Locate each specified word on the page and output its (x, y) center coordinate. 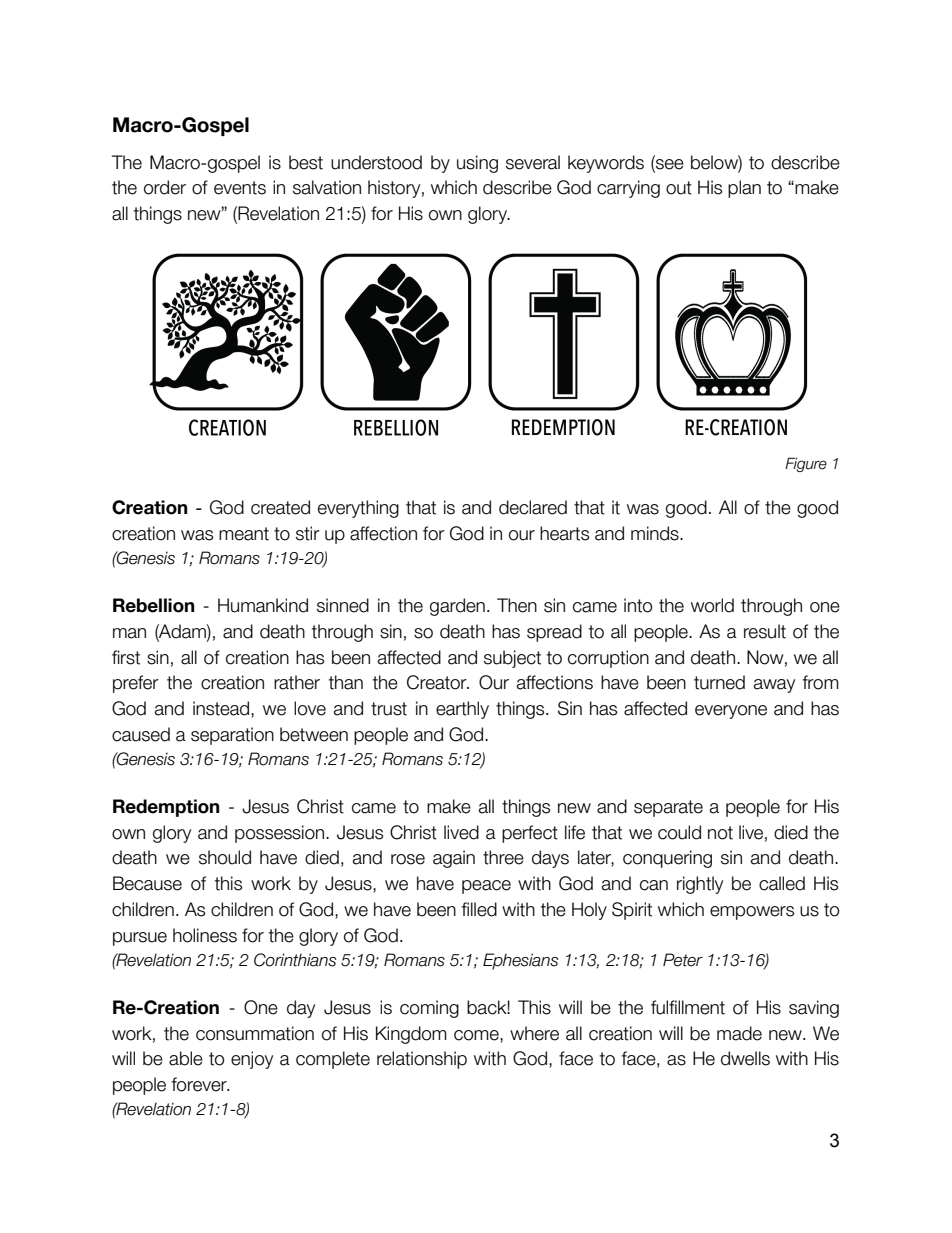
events (240, 188)
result (765, 631)
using (477, 164)
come (477, 1035)
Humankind (263, 605)
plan (744, 189)
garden (457, 607)
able (186, 1058)
